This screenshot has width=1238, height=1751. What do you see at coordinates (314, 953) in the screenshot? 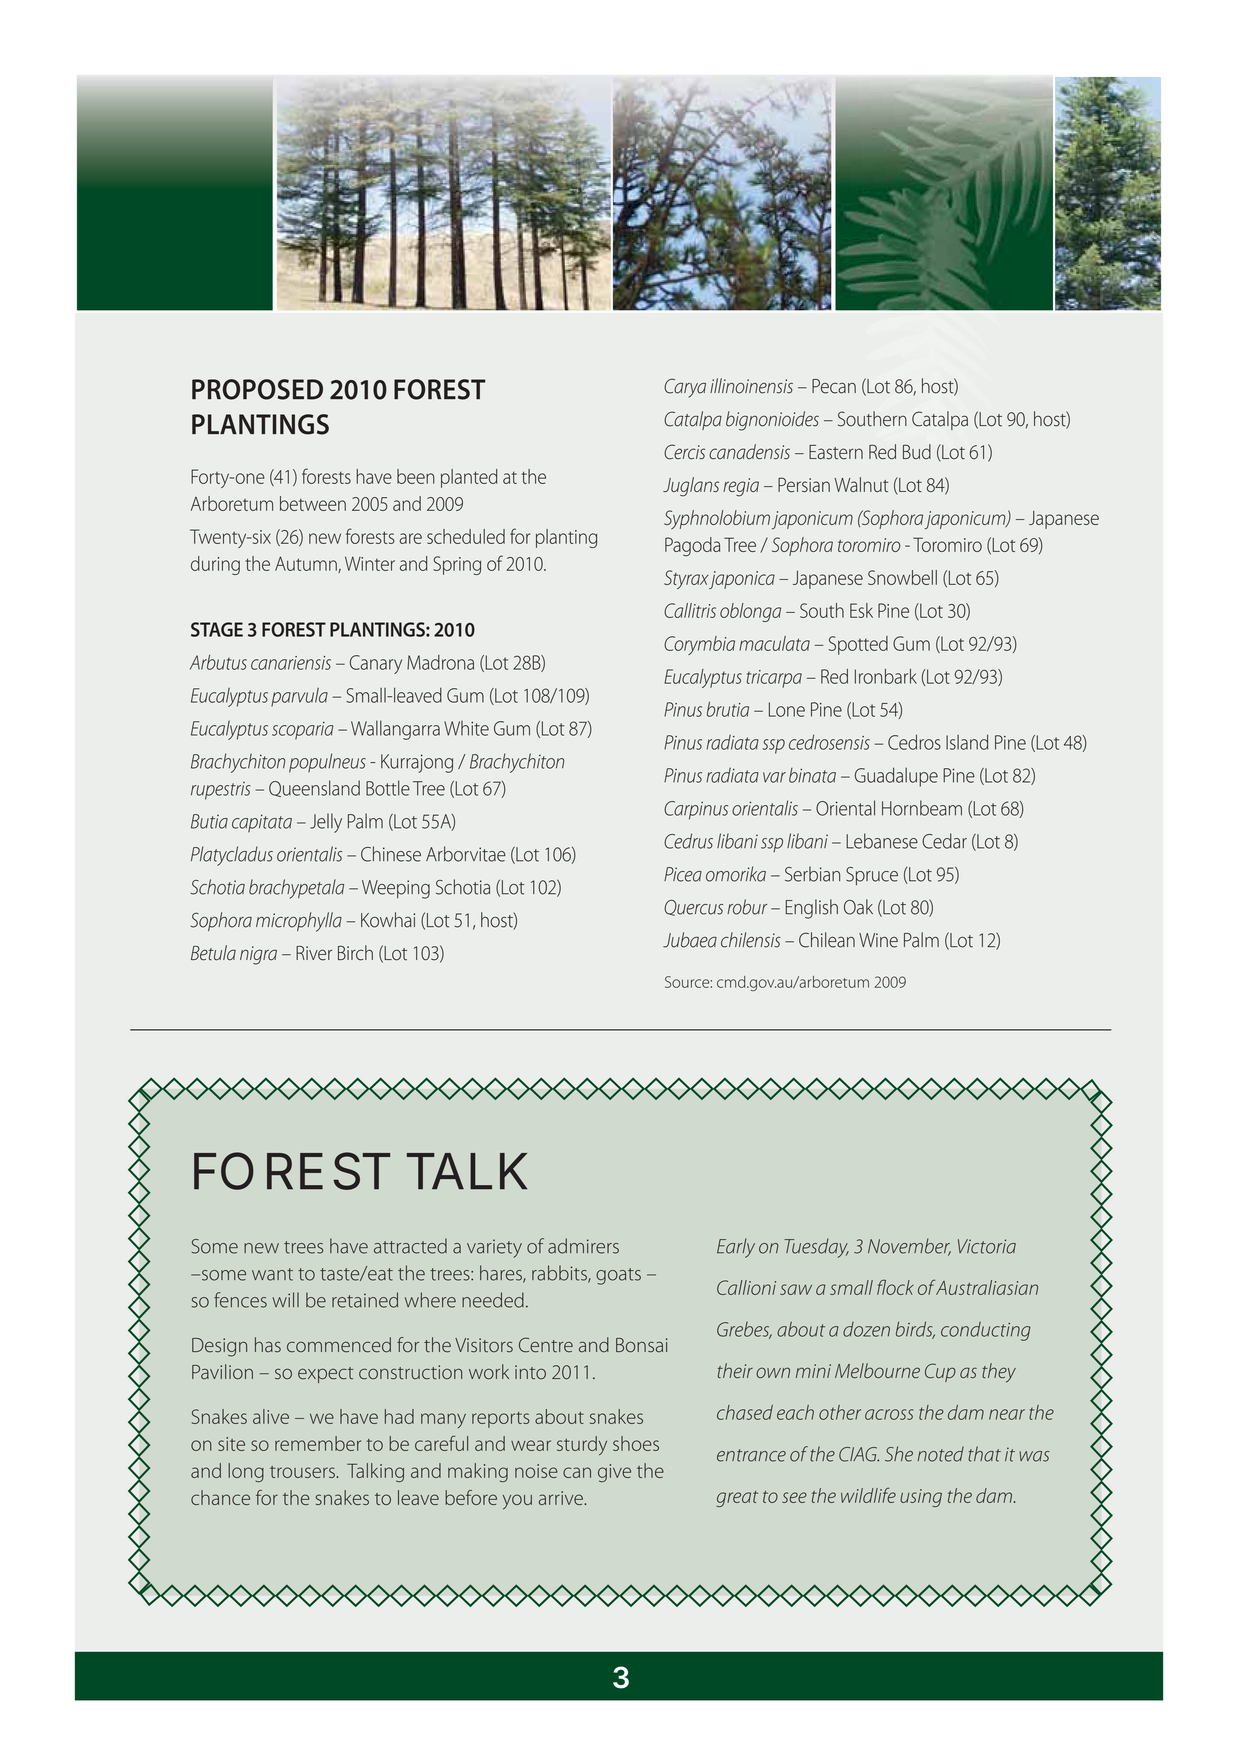
I see `River` at bounding box center [314, 953].
